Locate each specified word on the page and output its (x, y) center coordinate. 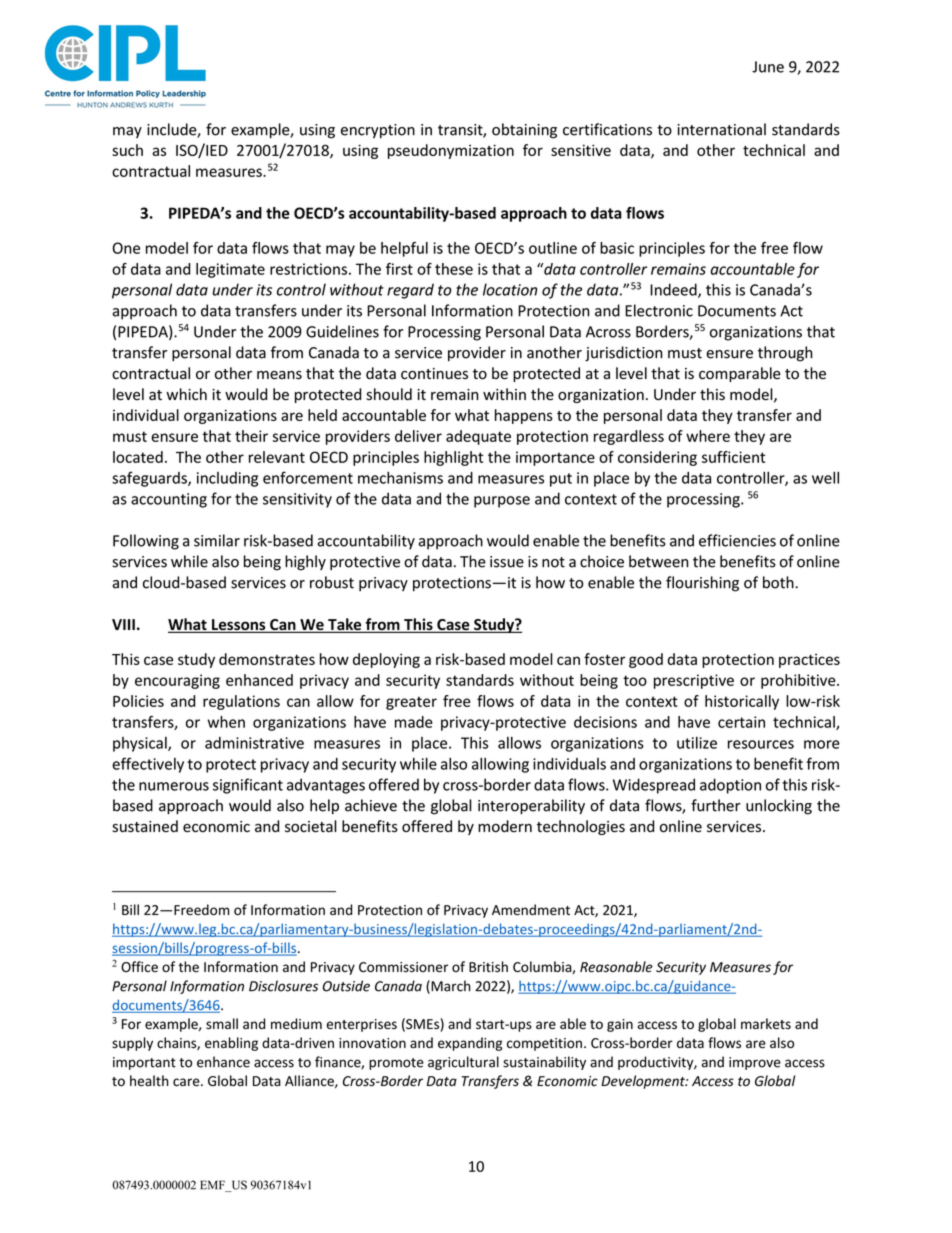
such (127, 150)
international (721, 129)
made (414, 722)
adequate (478, 437)
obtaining (524, 131)
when (226, 722)
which (186, 394)
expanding (470, 1044)
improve (755, 1063)
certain (741, 722)
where (708, 436)
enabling (231, 1044)
